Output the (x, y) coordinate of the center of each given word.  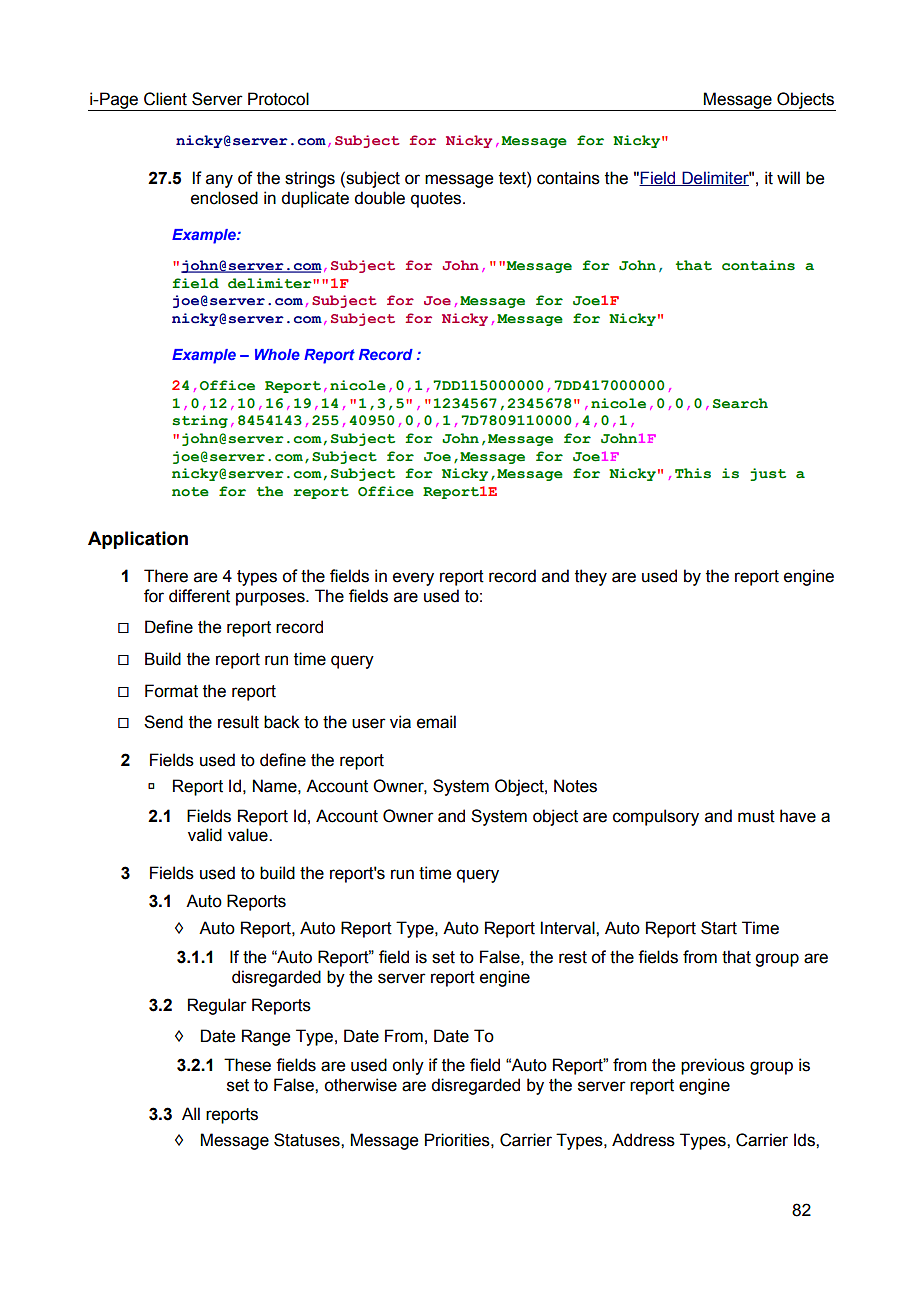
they (591, 577)
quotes (437, 200)
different (199, 596)
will (788, 177)
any (219, 181)
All (191, 1113)
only (408, 1066)
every (413, 579)
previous (713, 1066)
